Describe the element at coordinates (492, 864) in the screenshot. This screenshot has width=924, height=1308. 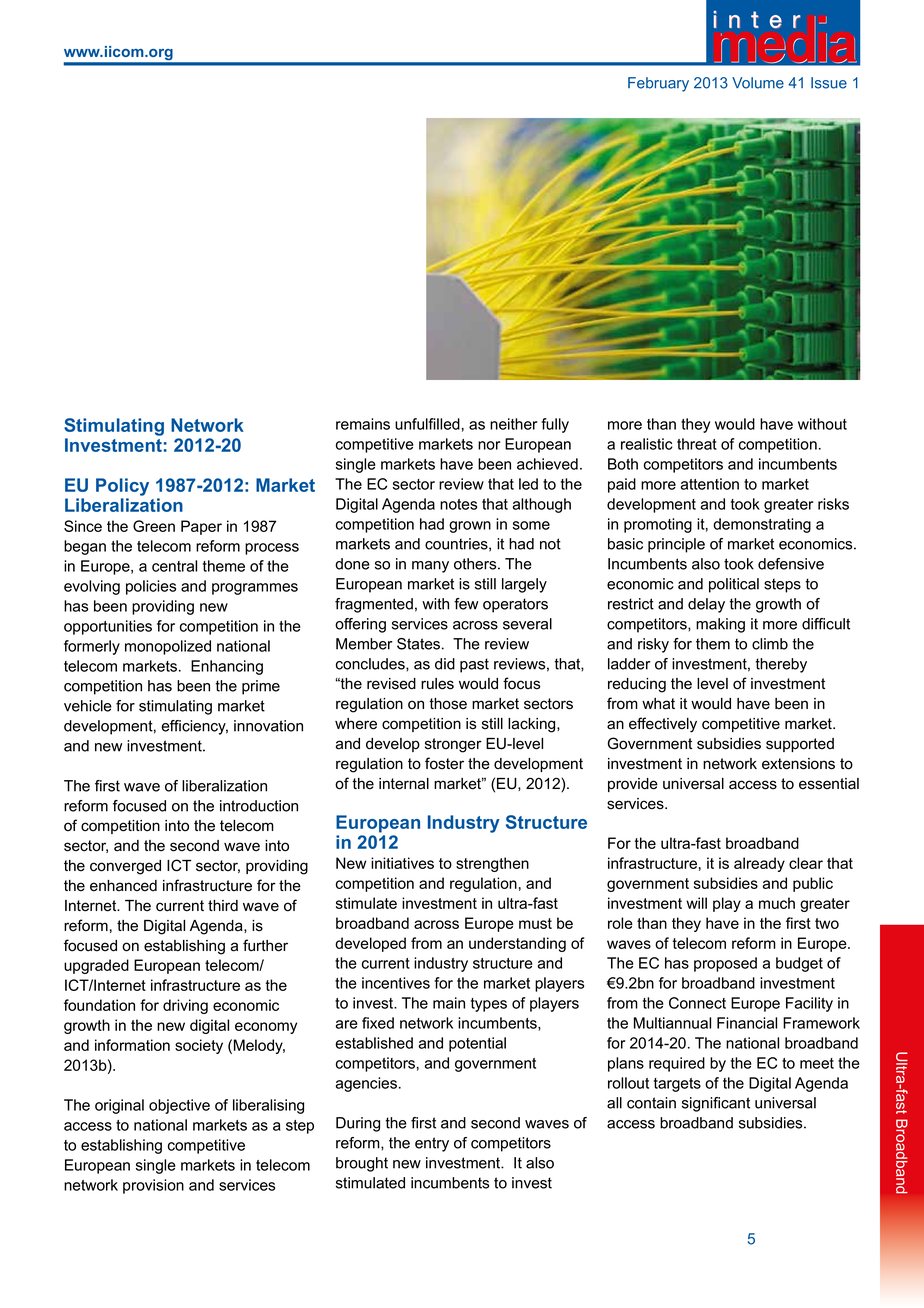
I see `strengthen` at that location.
